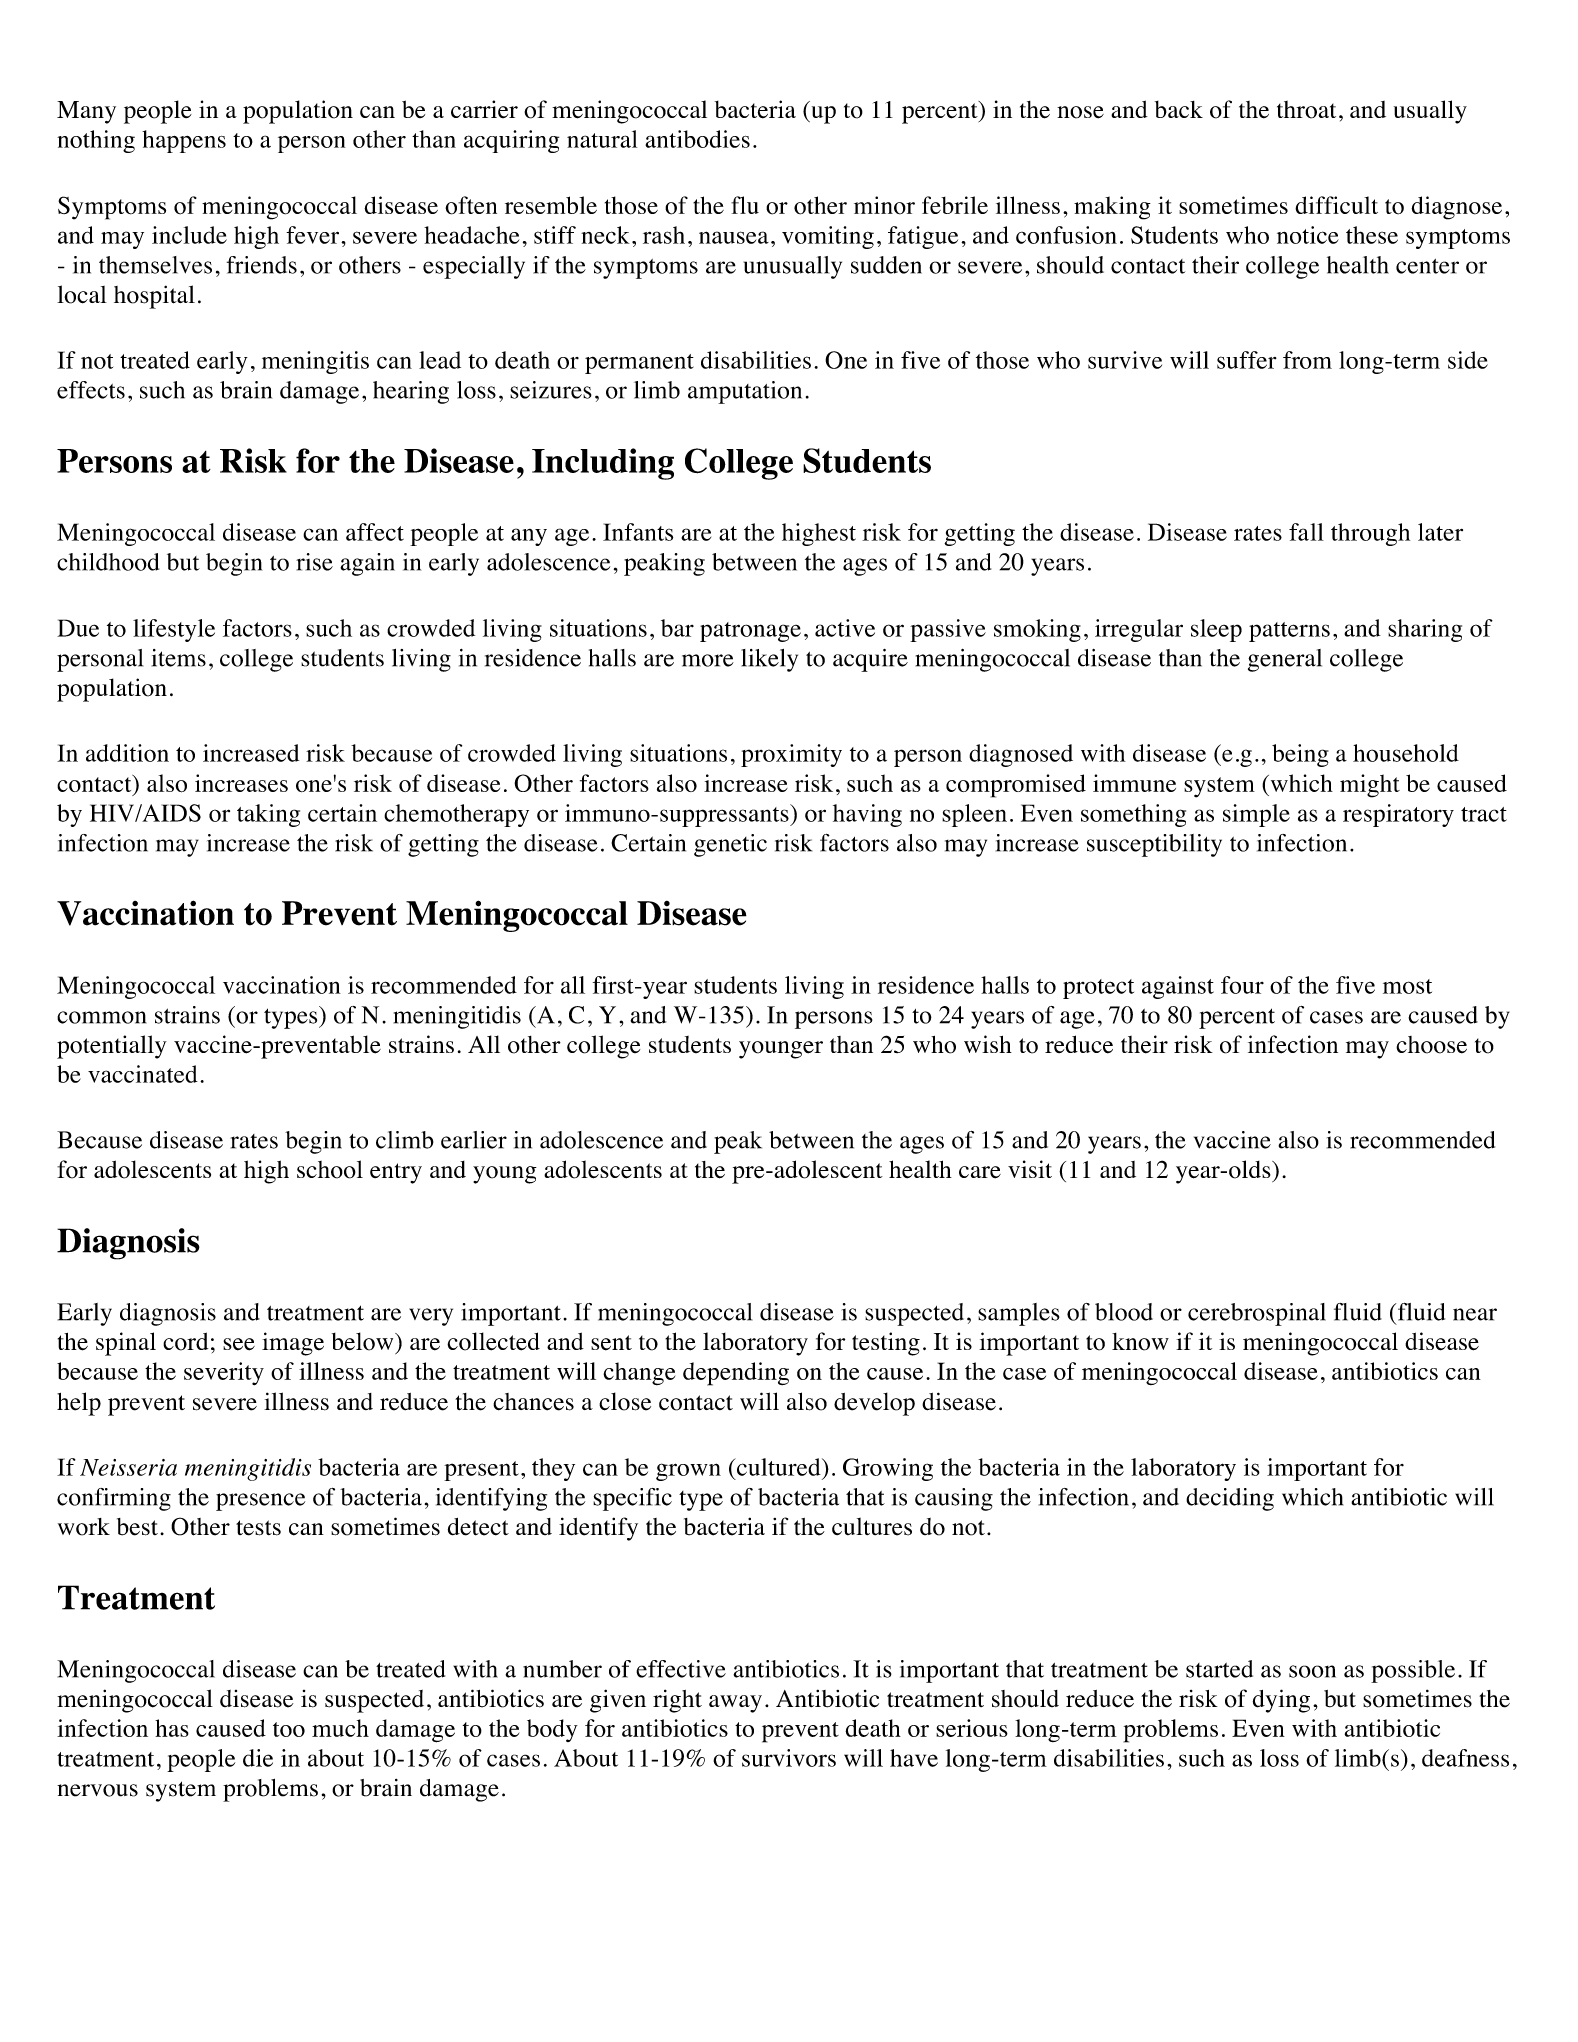  Describe the element at coordinates (730, 845) in the screenshot. I see `genetic` at that location.
